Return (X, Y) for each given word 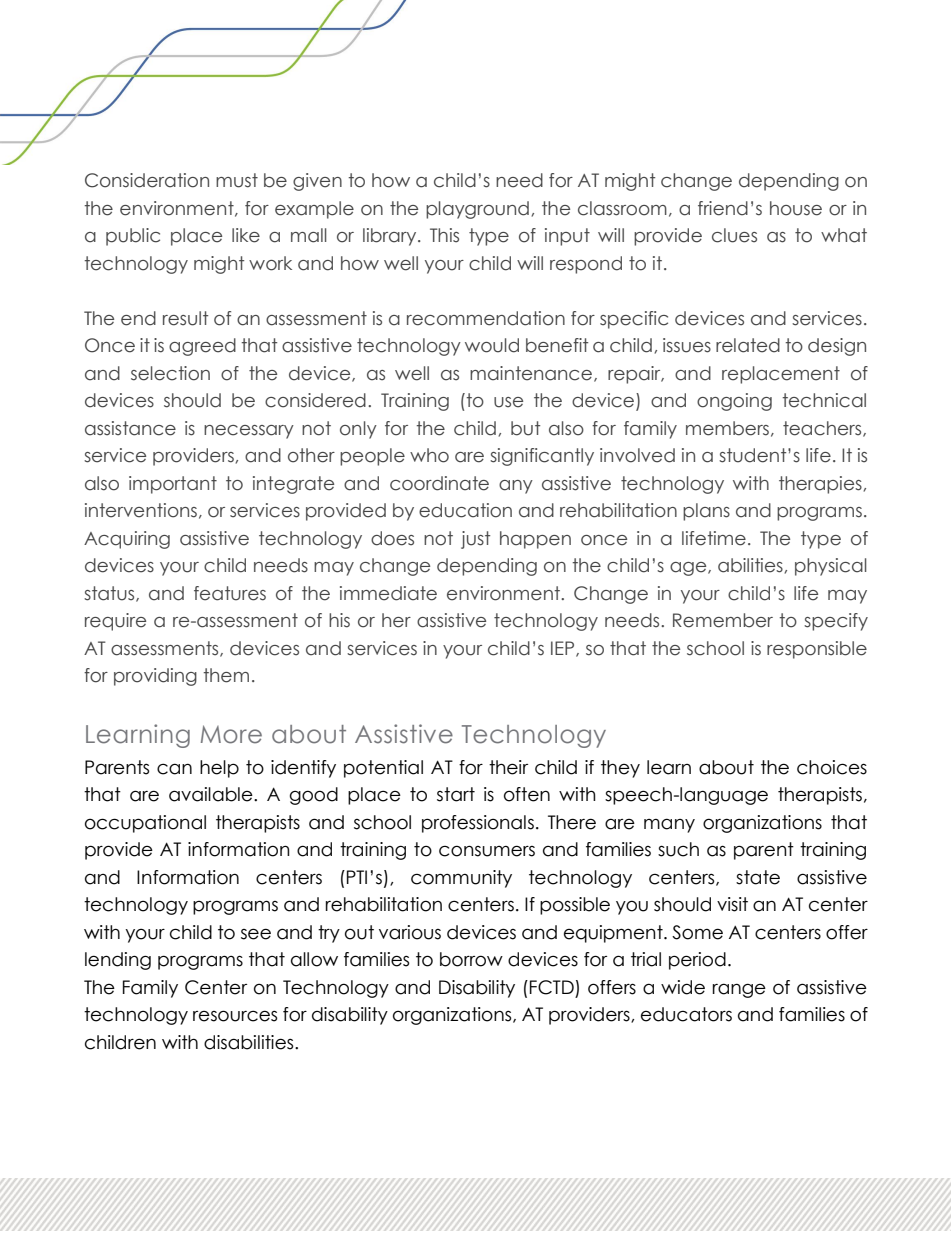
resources (235, 1016)
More (231, 734)
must (237, 180)
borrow (471, 959)
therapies (820, 485)
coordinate (439, 483)
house (796, 208)
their (508, 767)
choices (832, 767)
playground (477, 210)
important (173, 485)
